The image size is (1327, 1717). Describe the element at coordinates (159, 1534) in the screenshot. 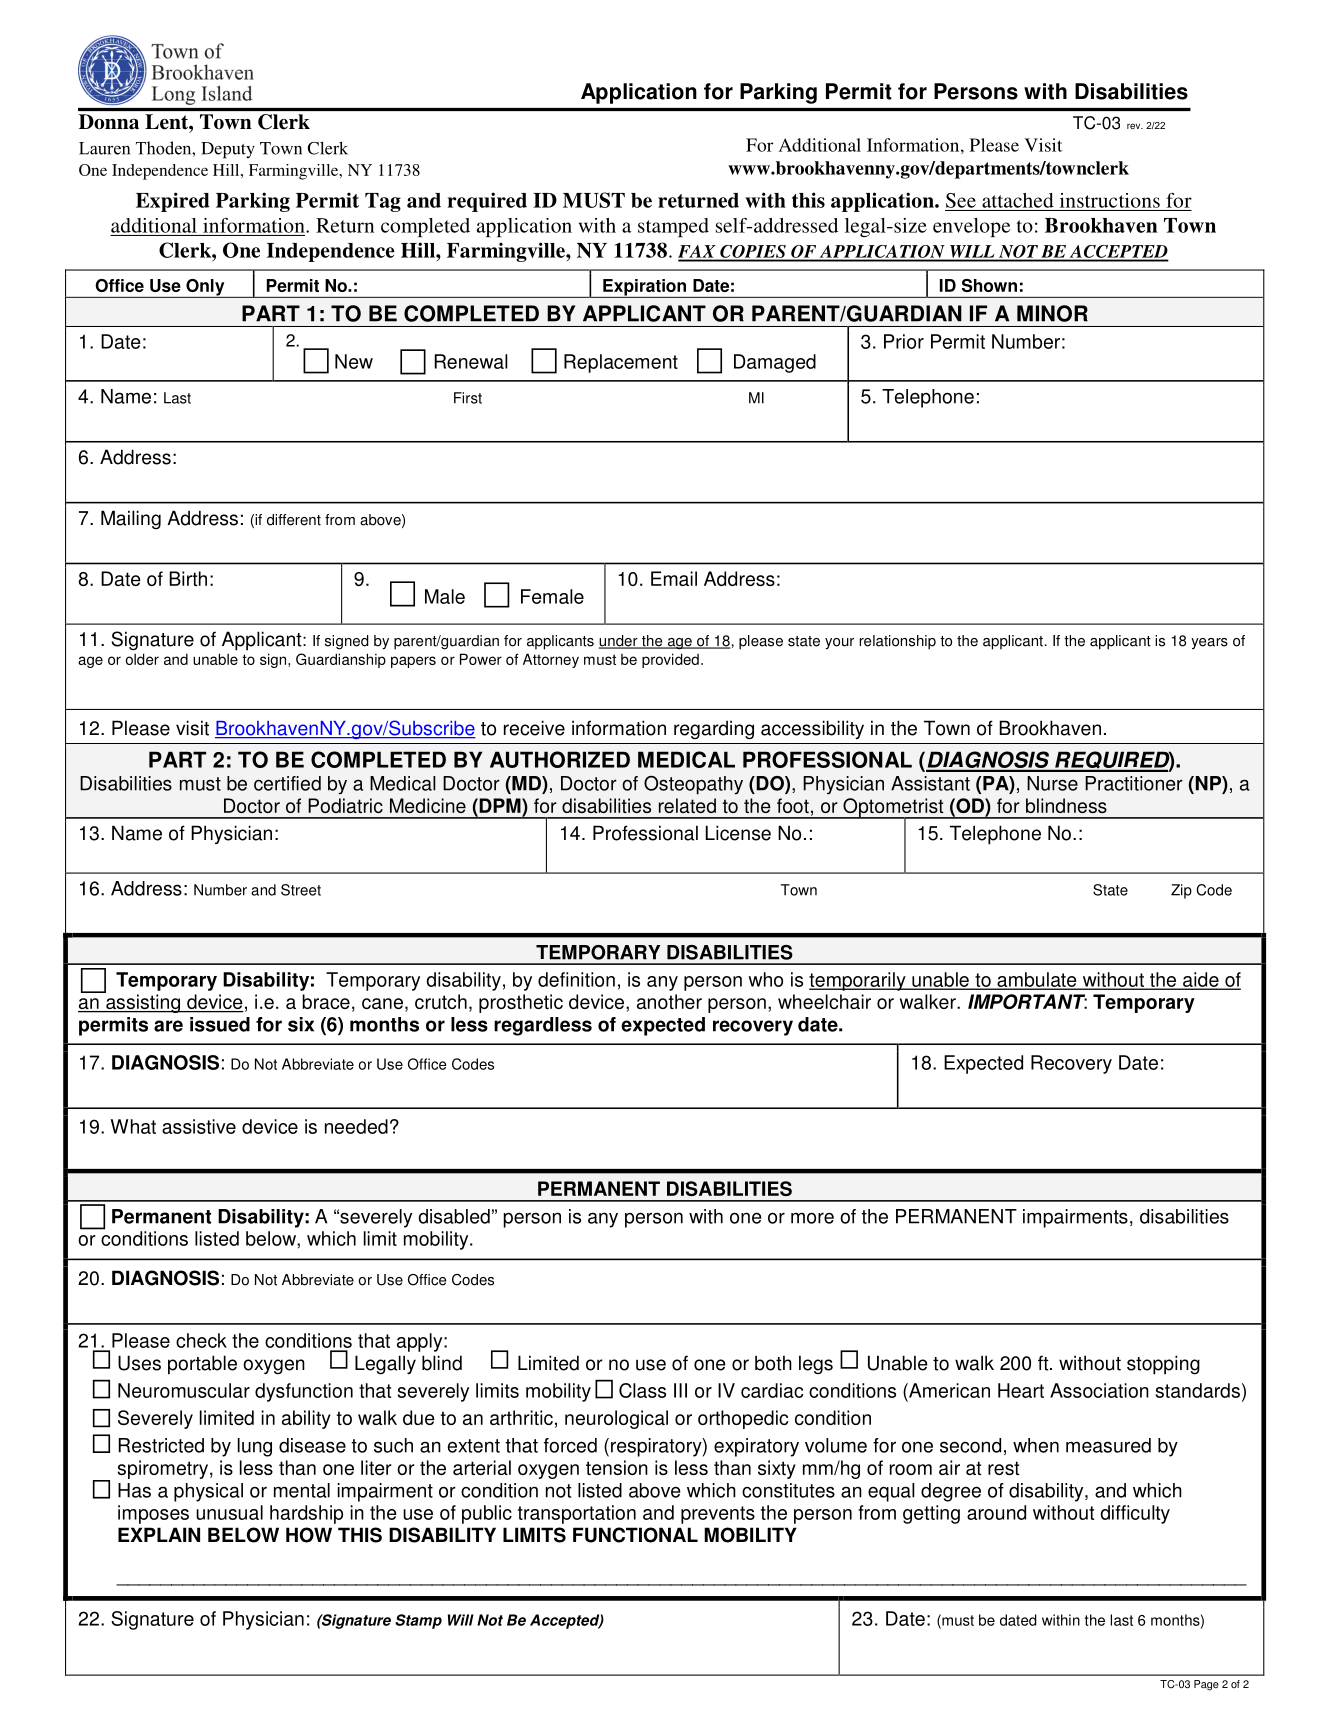

I see `EXPLAIN` at that location.
